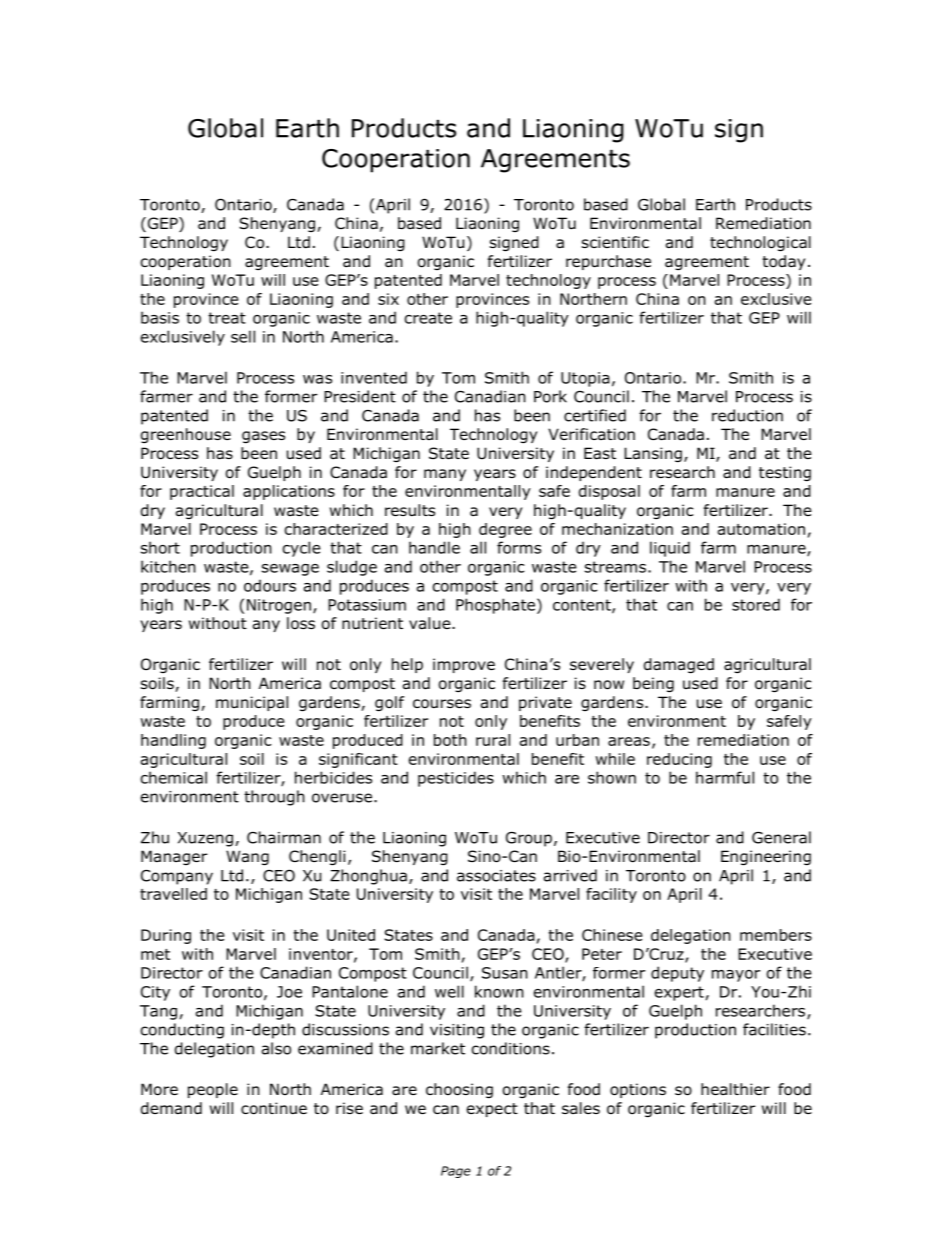 This document has height=1233, width=952. Describe the element at coordinates (456, 1172) in the document. I see `Page` at that location.
